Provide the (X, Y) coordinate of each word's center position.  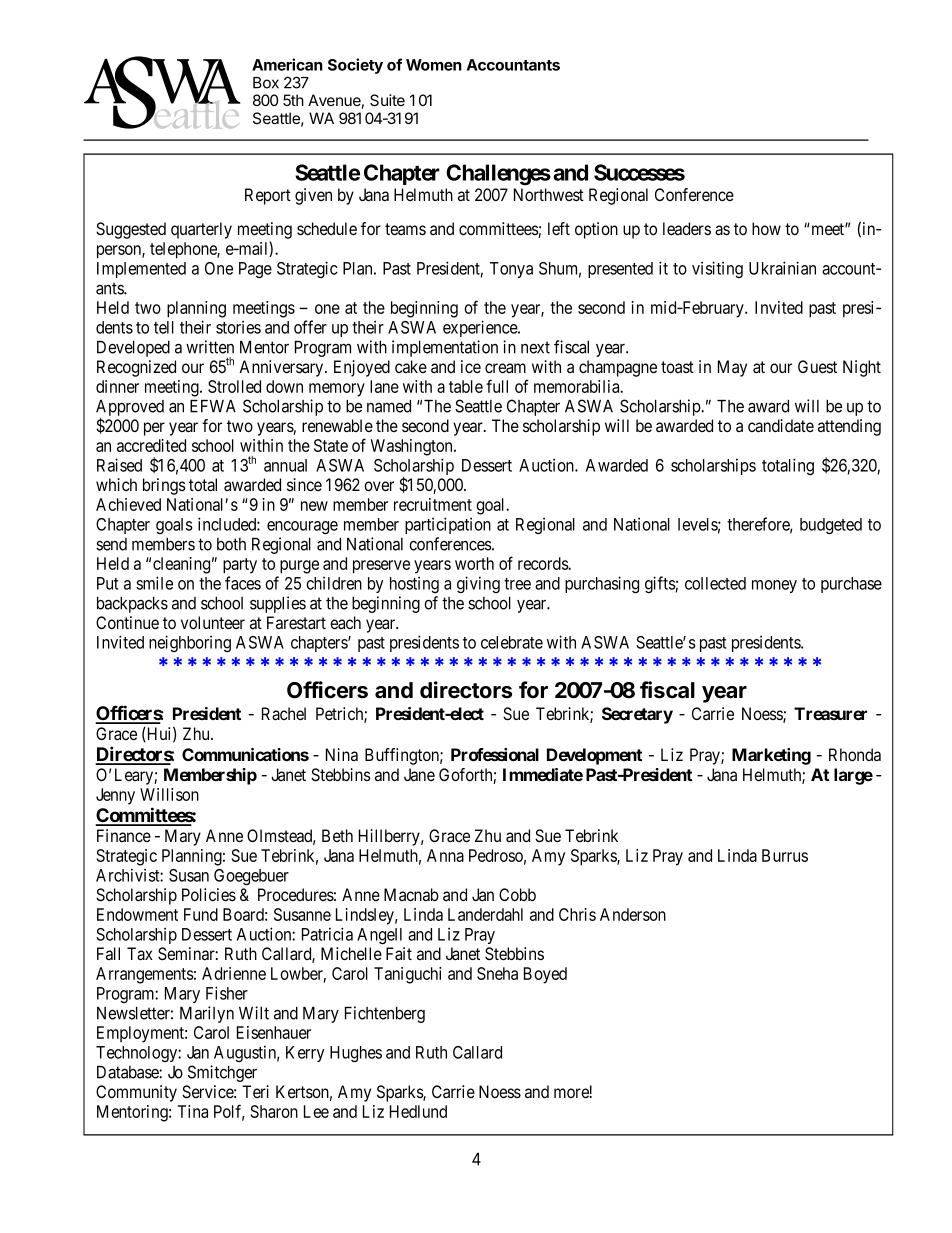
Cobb (517, 894)
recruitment (433, 504)
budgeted (831, 526)
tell (164, 327)
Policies (209, 894)
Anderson (633, 914)
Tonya (511, 270)
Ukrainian (782, 268)
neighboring (190, 643)
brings (164, 486)
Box (266, 83)
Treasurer (830, 713)
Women (434, 65)
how (766, 228)
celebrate (512, 642)
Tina (192, 1111)
